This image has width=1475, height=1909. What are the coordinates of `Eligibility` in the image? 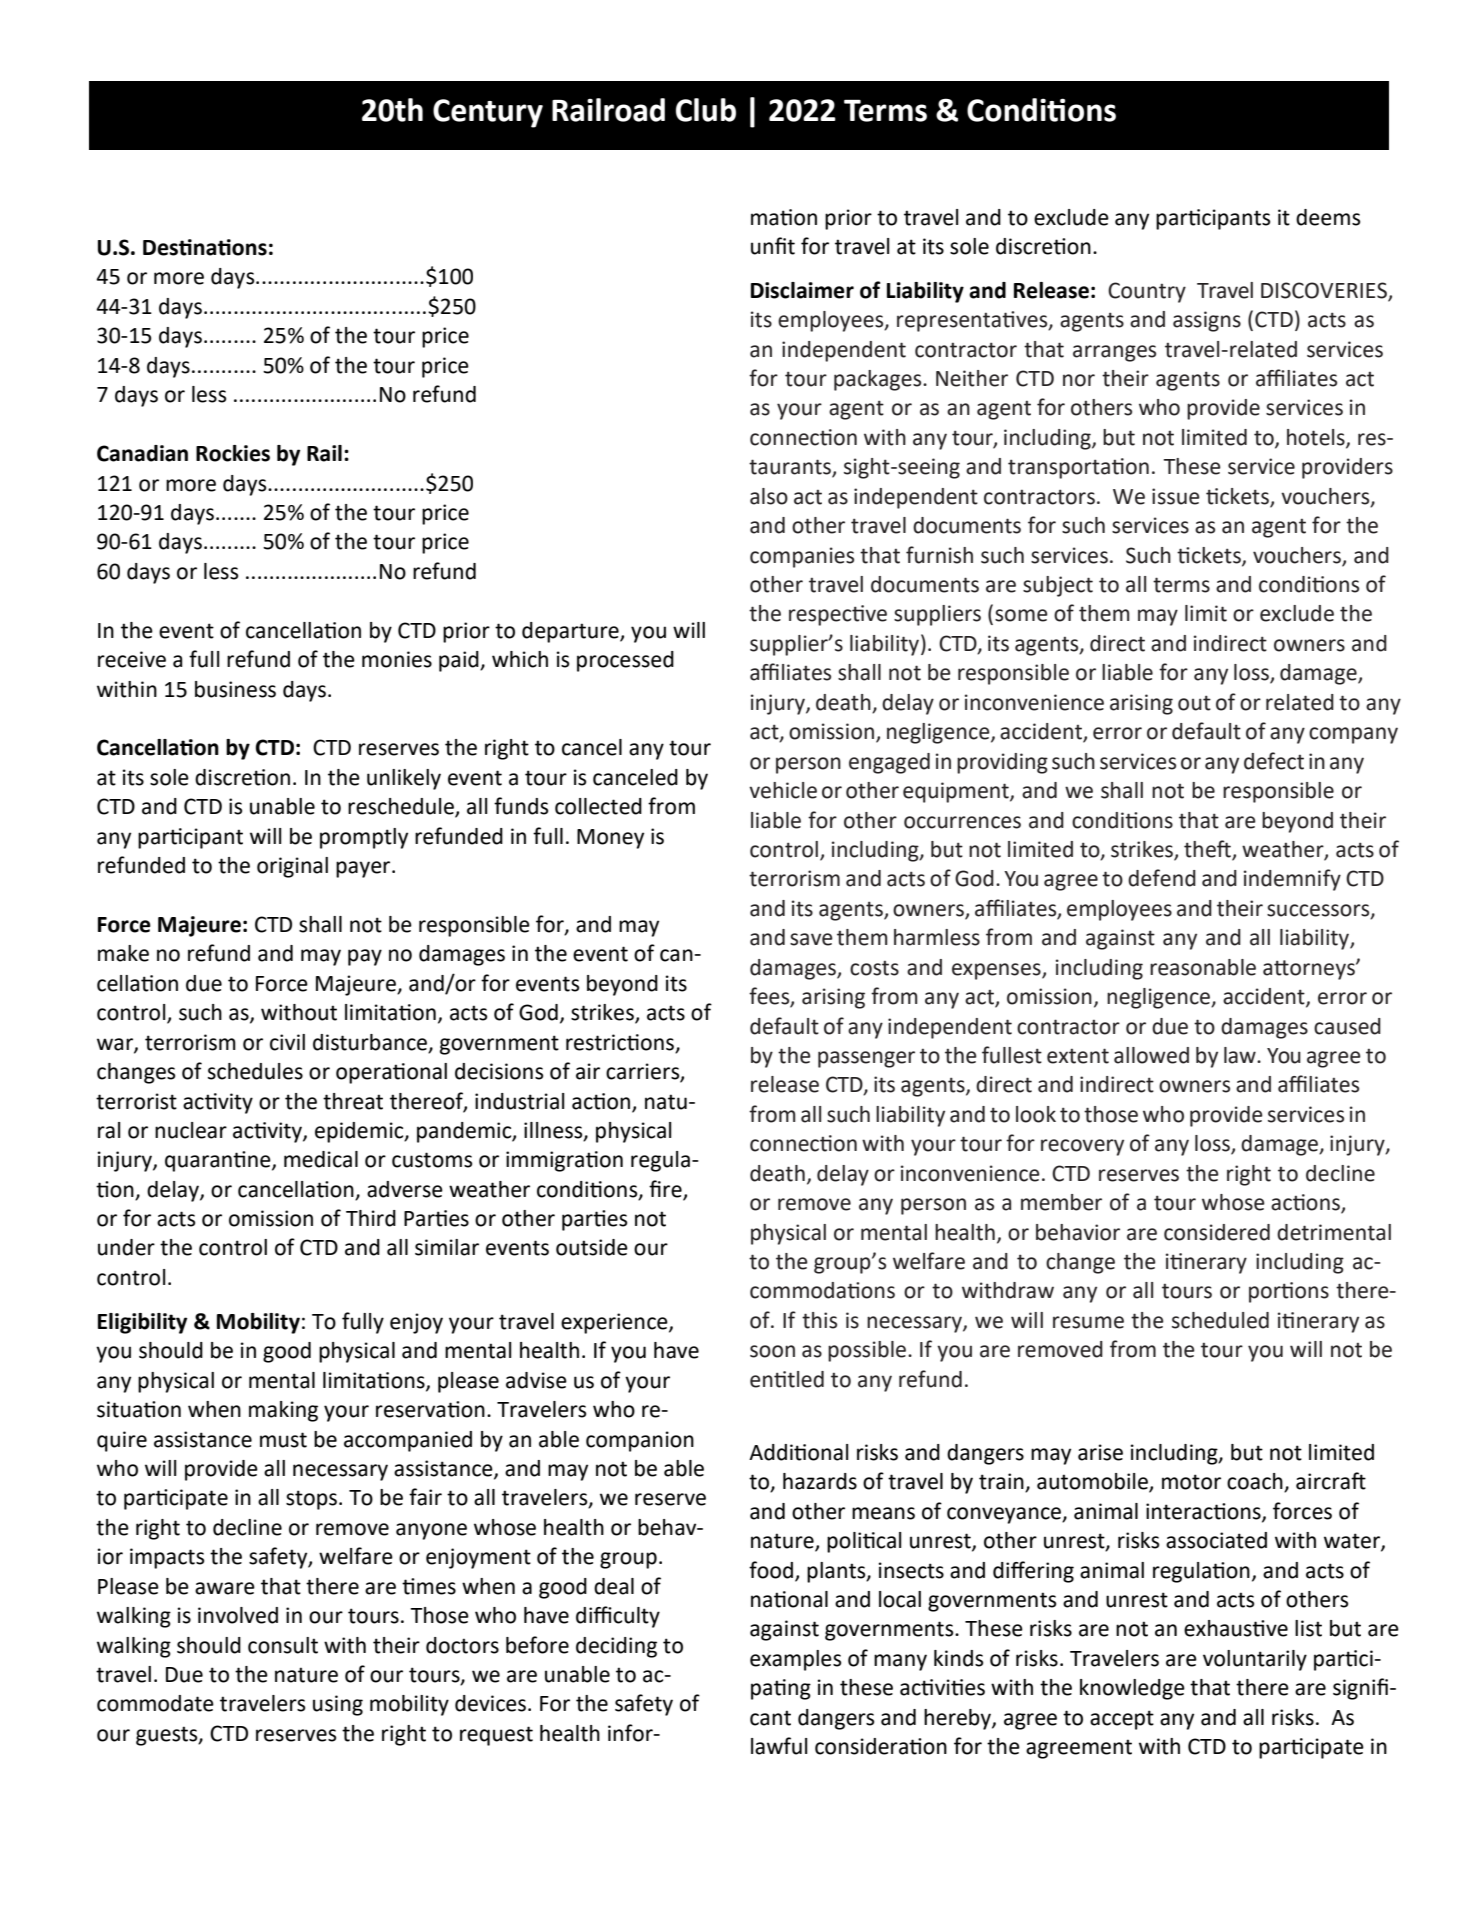 It's located at (142, 1323).
